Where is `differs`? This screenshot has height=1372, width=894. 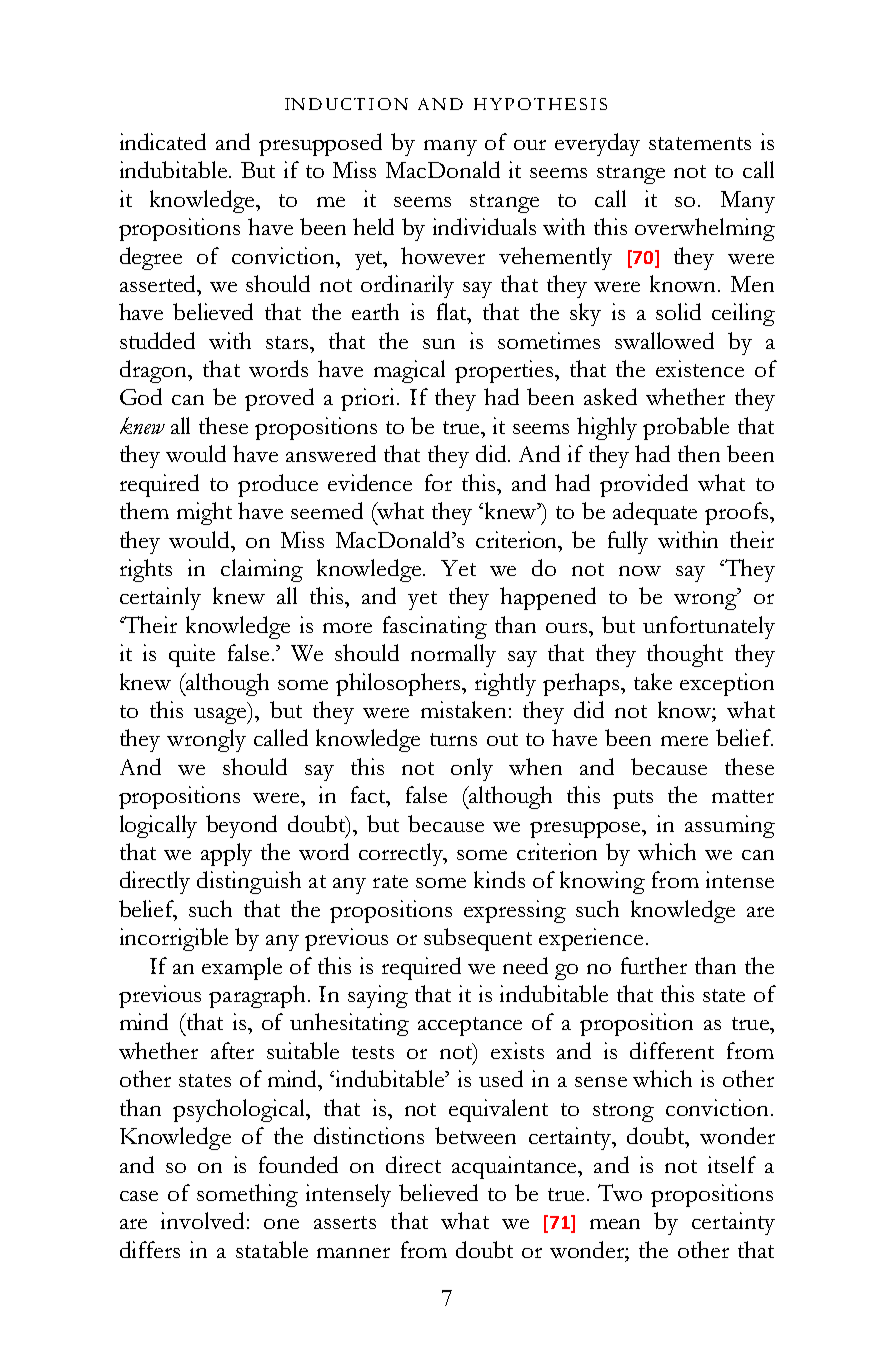 differs is located at coordinates (150, 1249).
